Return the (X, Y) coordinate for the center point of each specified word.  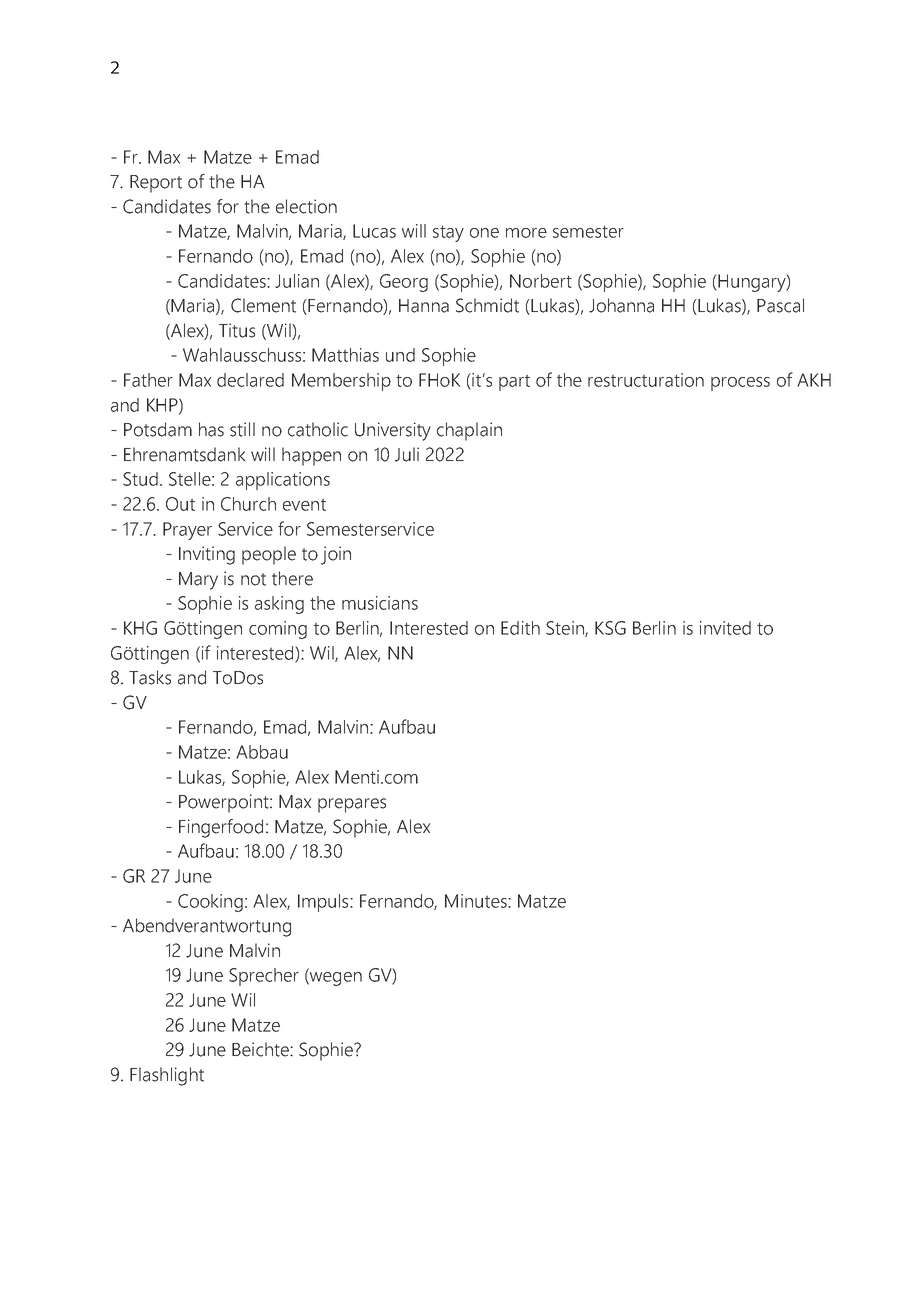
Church (248, 504)
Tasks (150, 677)
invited (725, 628)
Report (156, 184)
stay (448, 233)
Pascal (780, 305)
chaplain (469, 431)
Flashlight (167, 1076)
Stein (566, 629)
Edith (520, 628)
